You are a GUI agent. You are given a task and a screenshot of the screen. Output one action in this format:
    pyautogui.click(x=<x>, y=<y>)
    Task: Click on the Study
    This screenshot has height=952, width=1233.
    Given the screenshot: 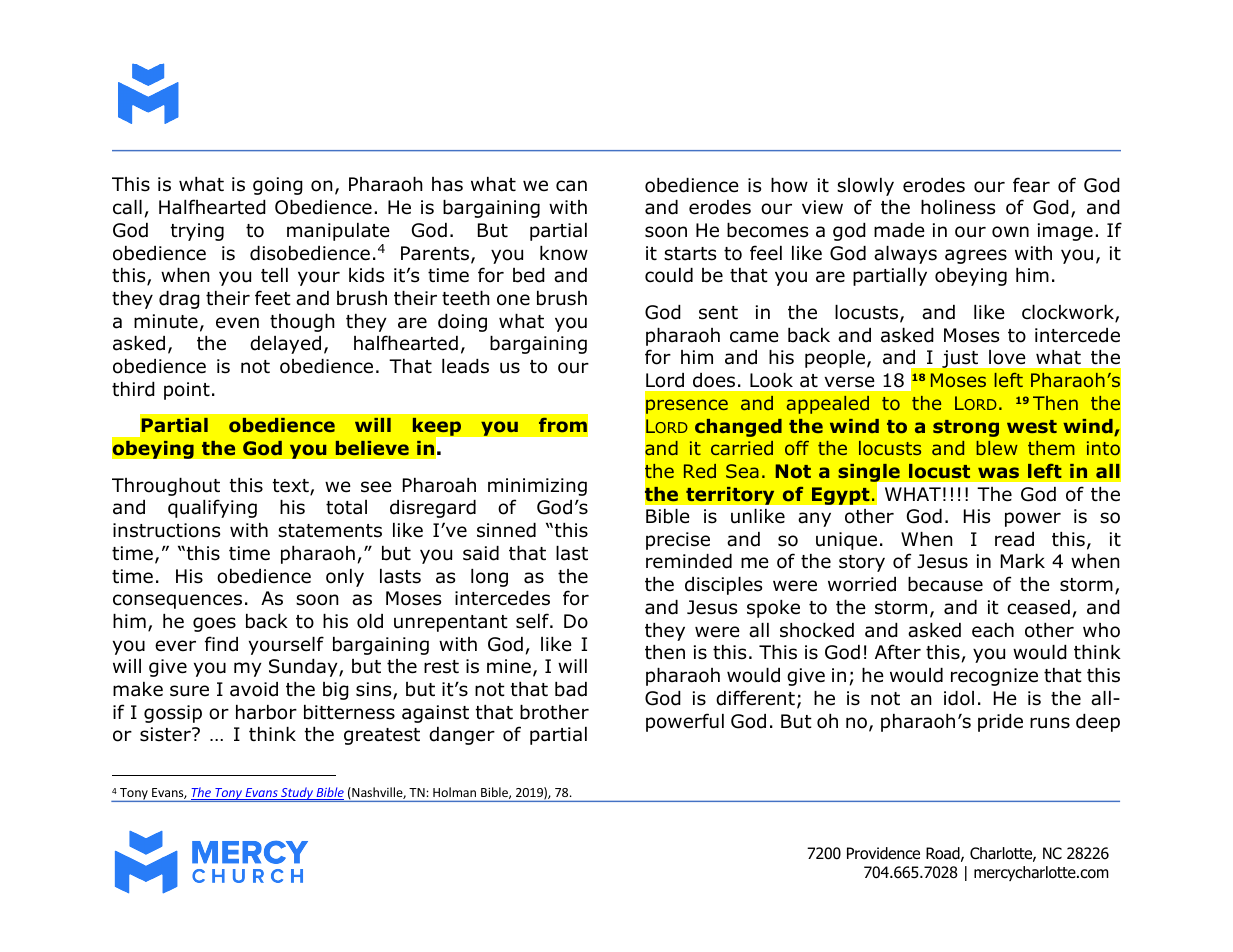 What is the action you would take?
    pyautogui.click(x=297, y=794)
